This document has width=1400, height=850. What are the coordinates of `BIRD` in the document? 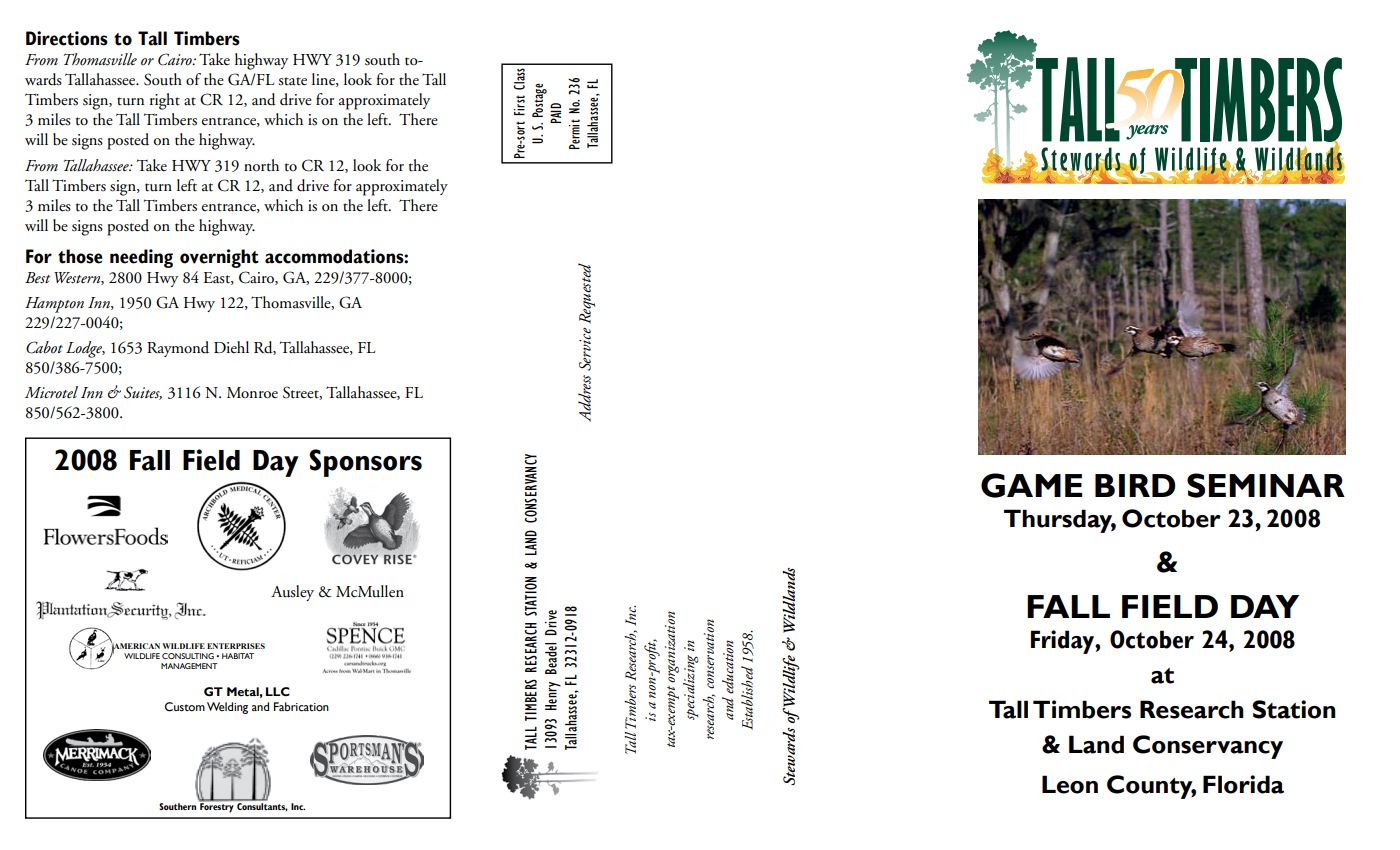 It's located at (1135, 485).
